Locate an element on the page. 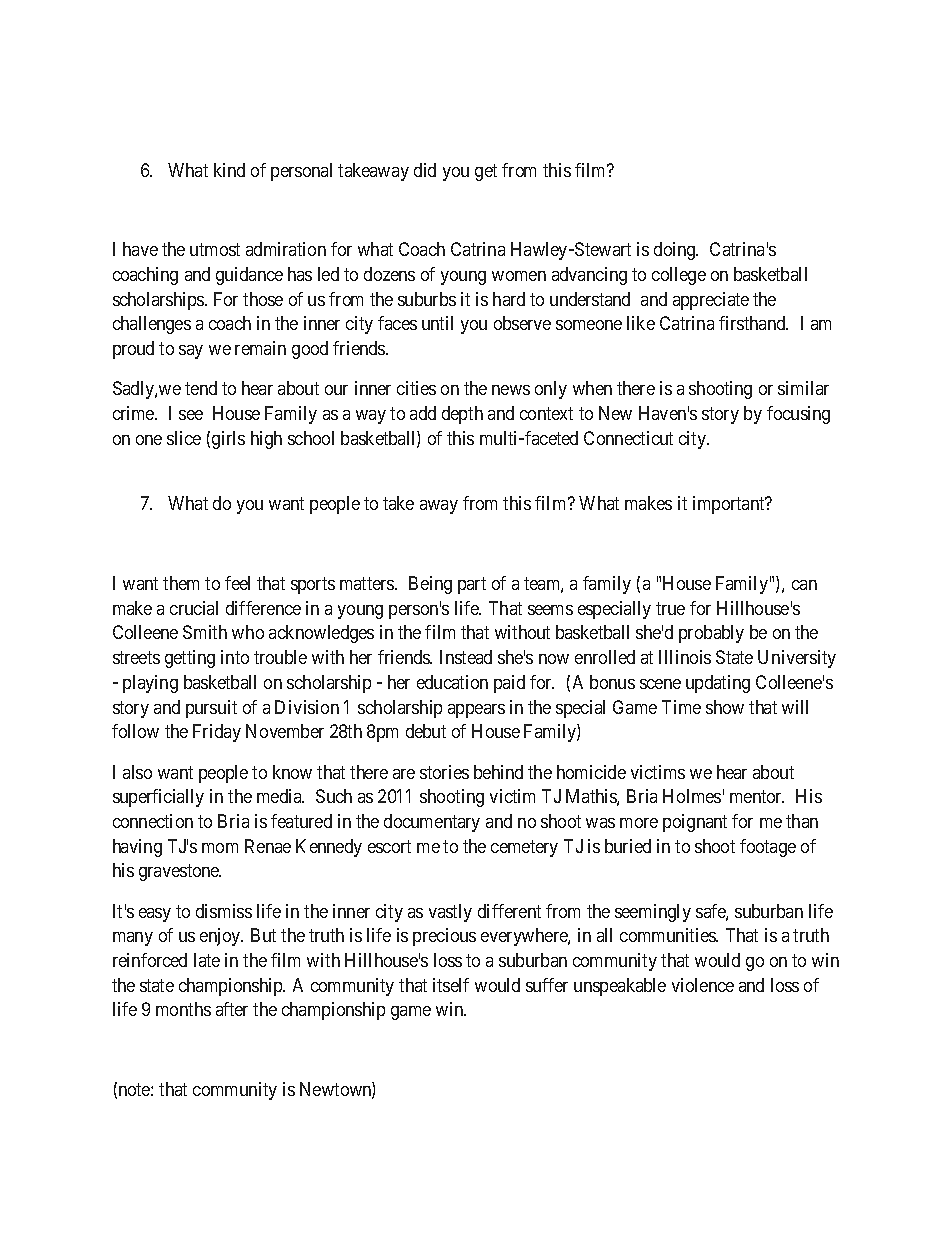 The height and width of the image is (1233, 952). feel is located at coordinates (237, 583).
